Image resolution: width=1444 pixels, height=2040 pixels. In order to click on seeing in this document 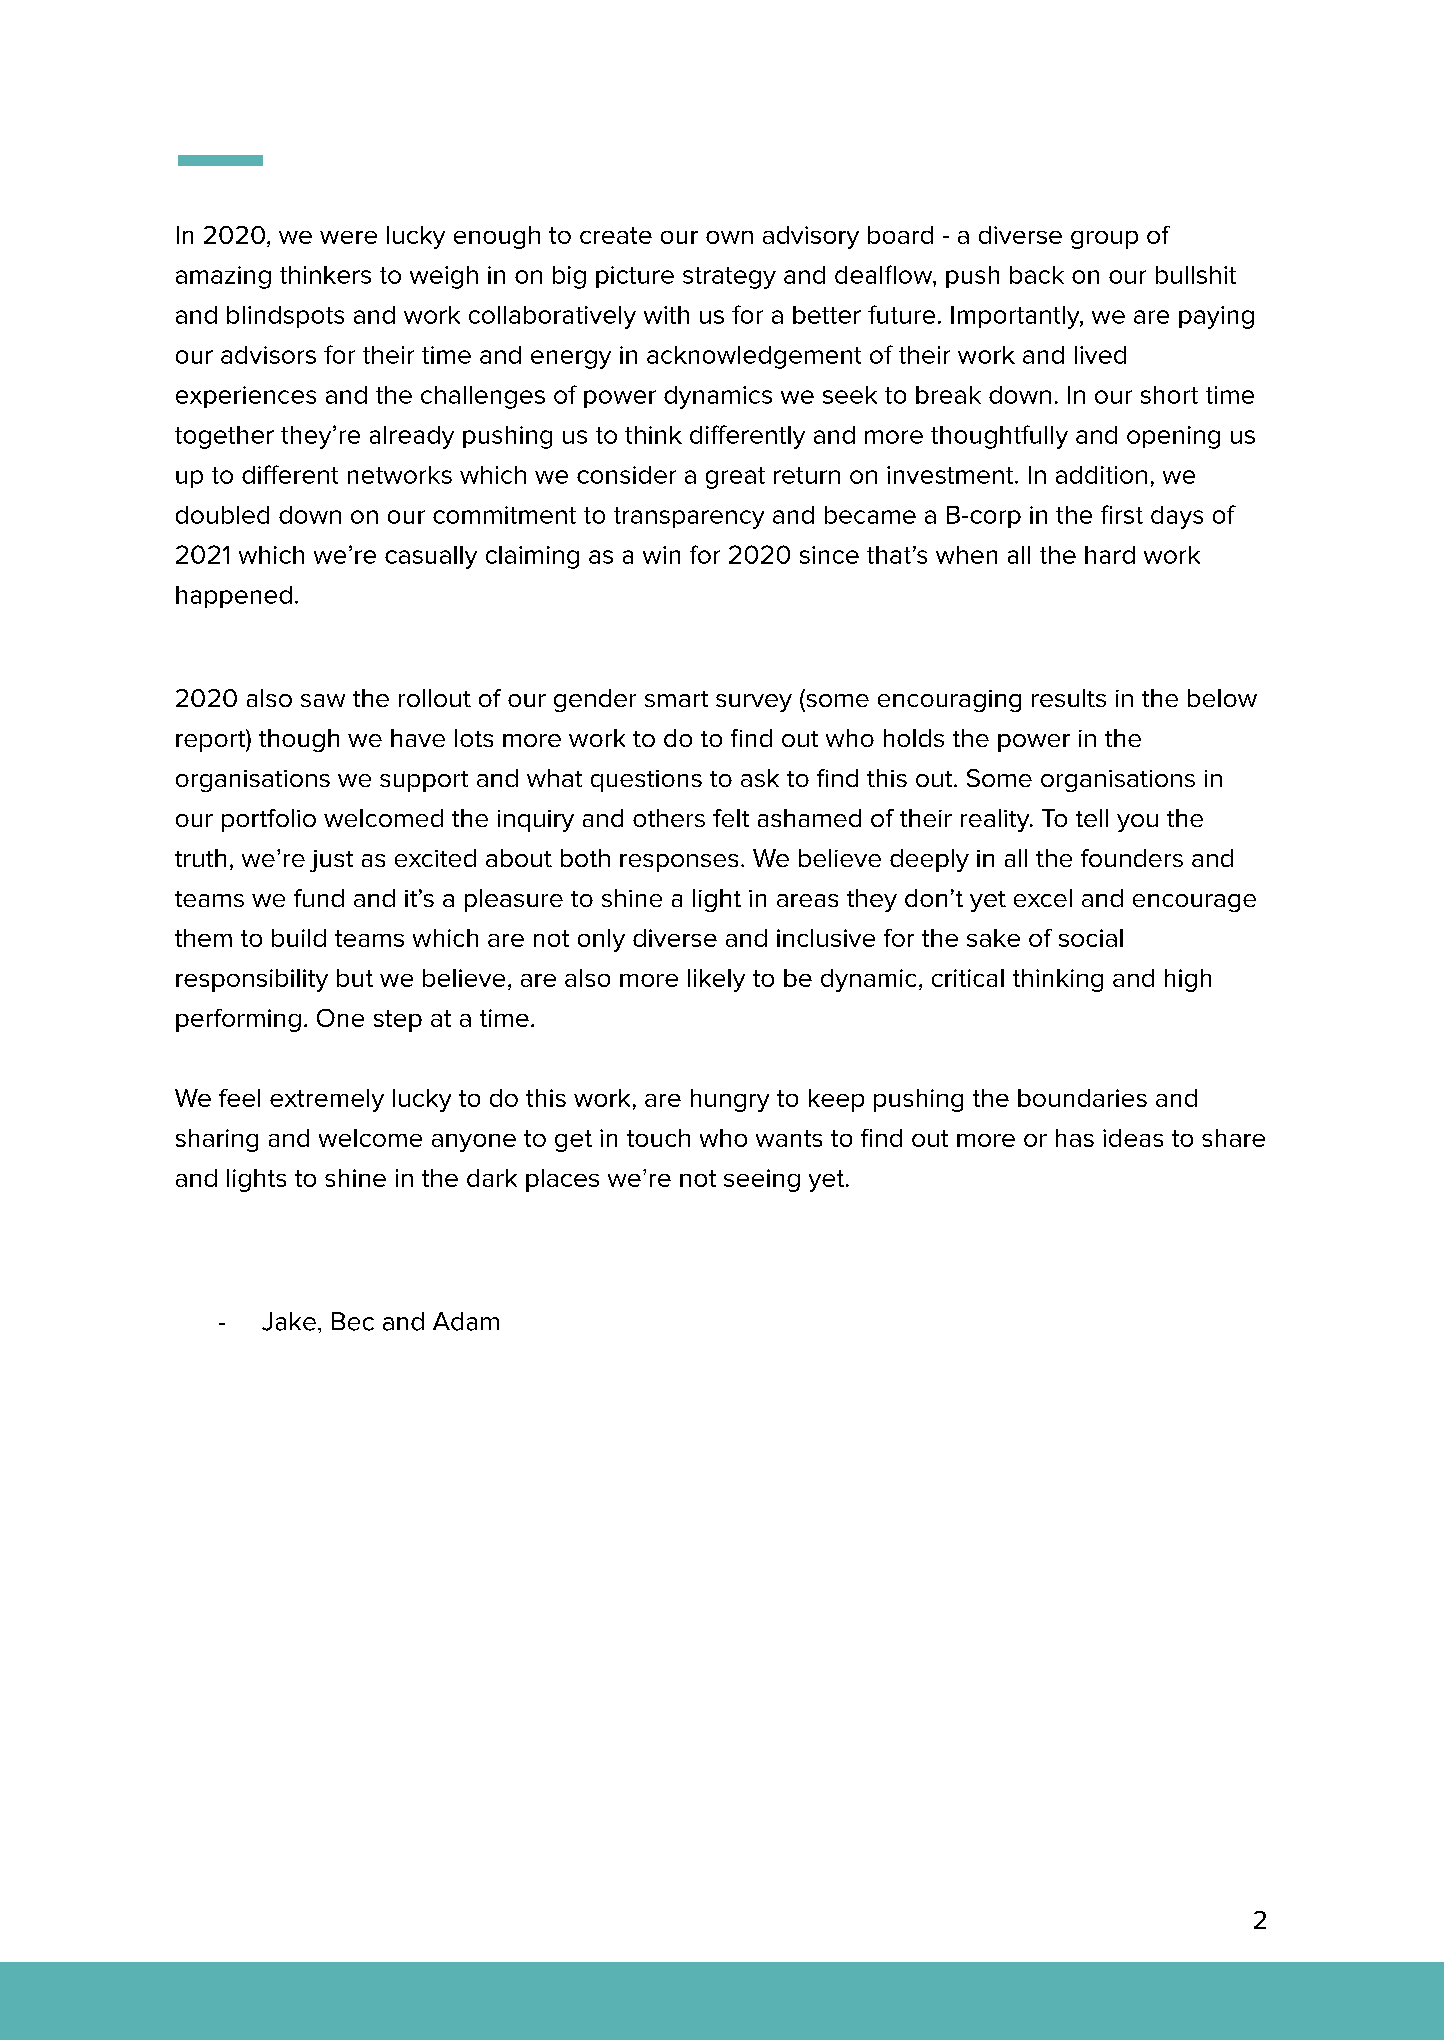, I will do `click(762, 1180)`.
